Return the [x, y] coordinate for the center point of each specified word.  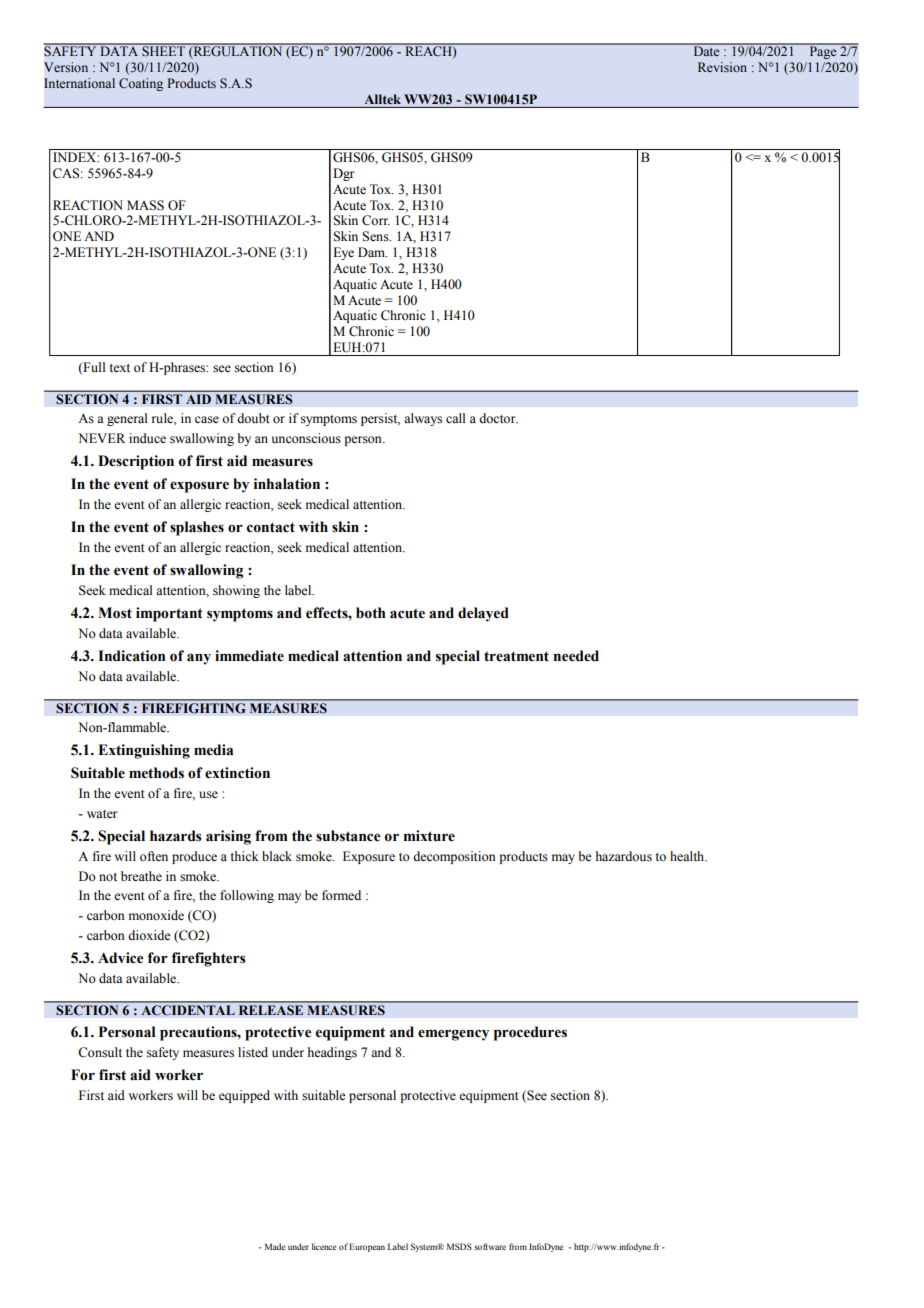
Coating [141, 84]
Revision [722, 67]
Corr [376, 220]
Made [275, 1246]
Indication [132, 656]
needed [576, 656]
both [371, 613]
